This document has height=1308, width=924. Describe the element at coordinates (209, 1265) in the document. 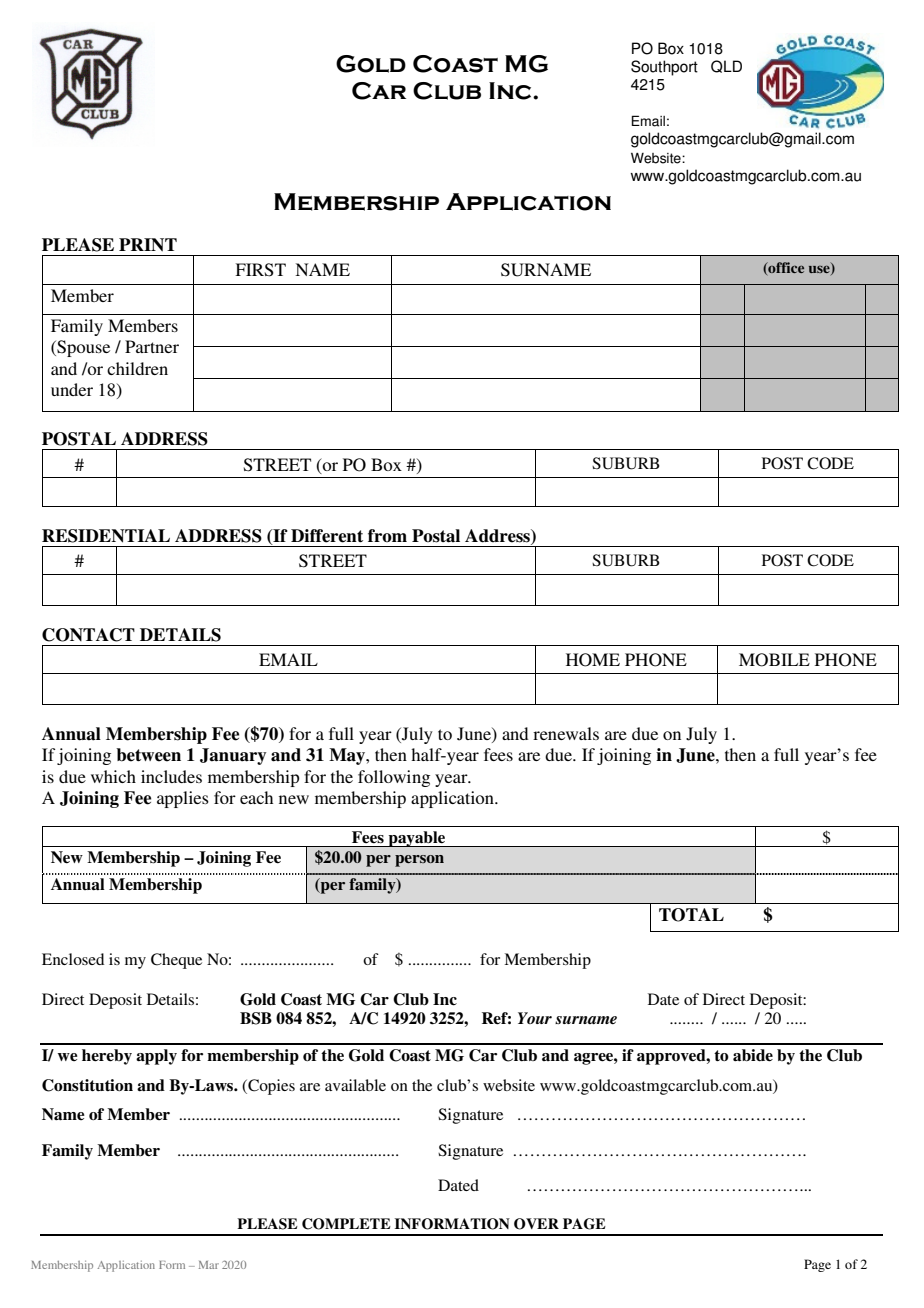

I see `Mar` at that location.
